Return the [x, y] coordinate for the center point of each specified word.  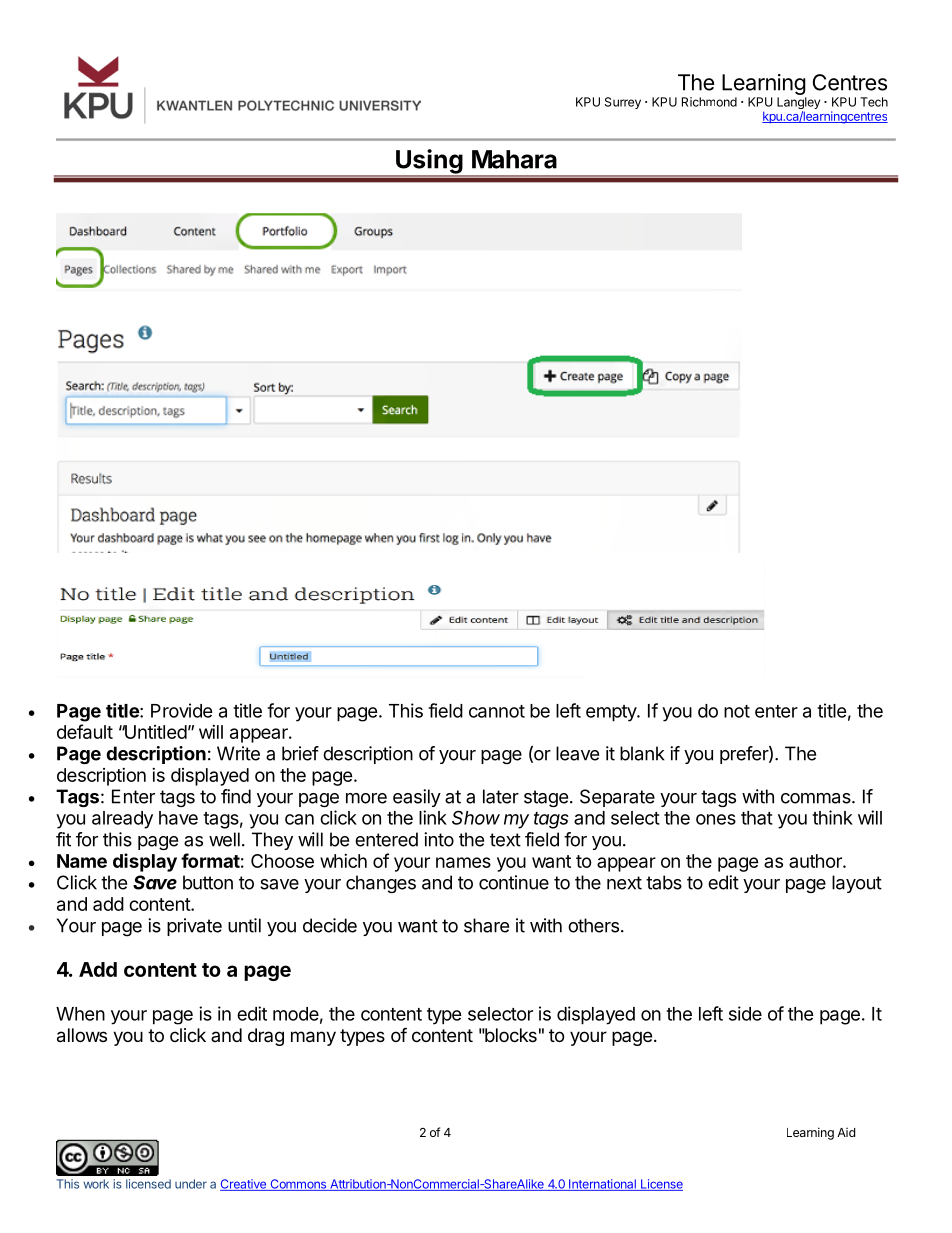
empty [612, 713]
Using [429, 162]
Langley [798, 104]
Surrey [623, 103]
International [602, 1185]
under [191, 1184]
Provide [182, 710]
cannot [497, 711]
